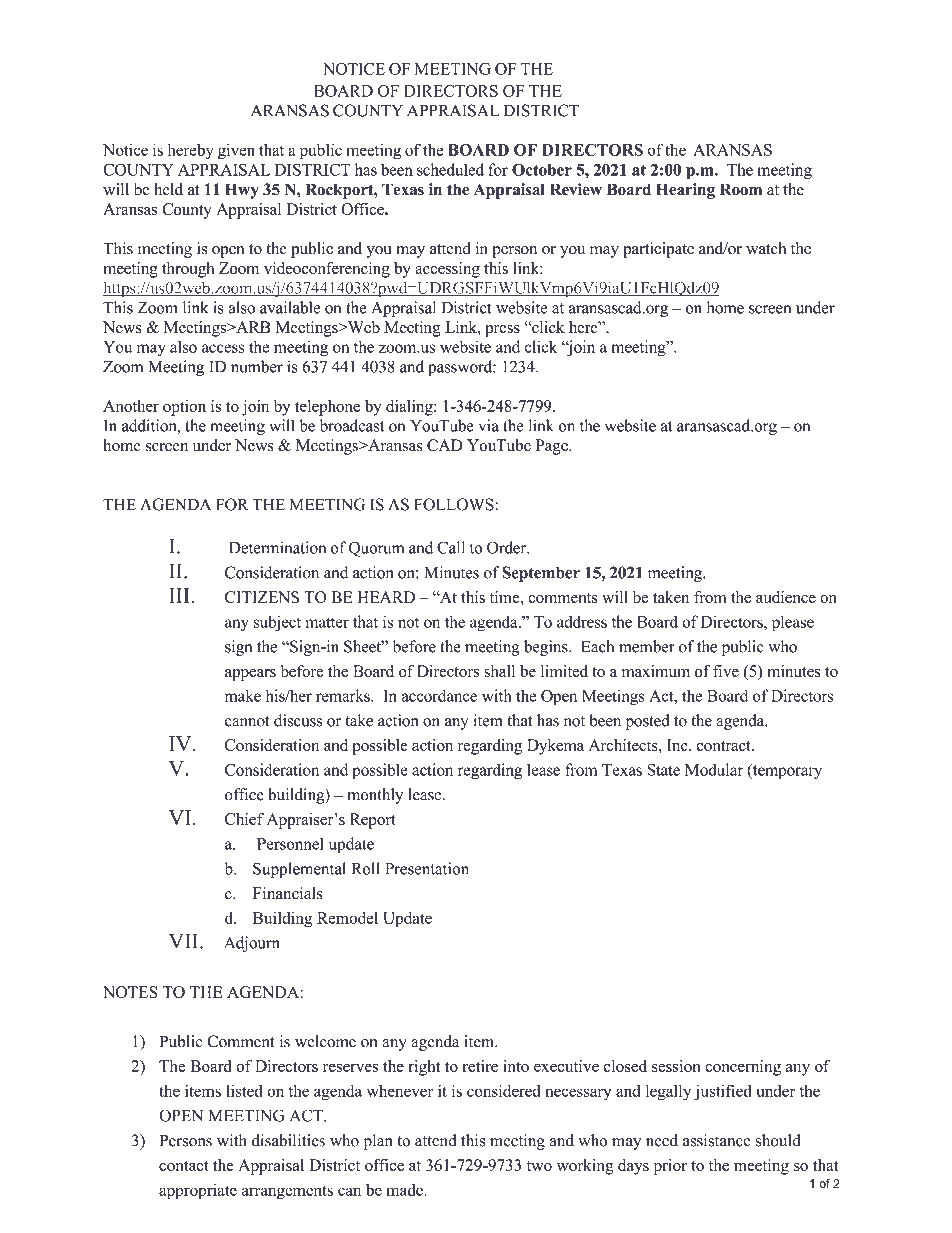 The image size is (952, 1233). What do you see at coordinates (685, 191) in the screenshot?
I see `Hearing` at bounding box center [685, 191].
